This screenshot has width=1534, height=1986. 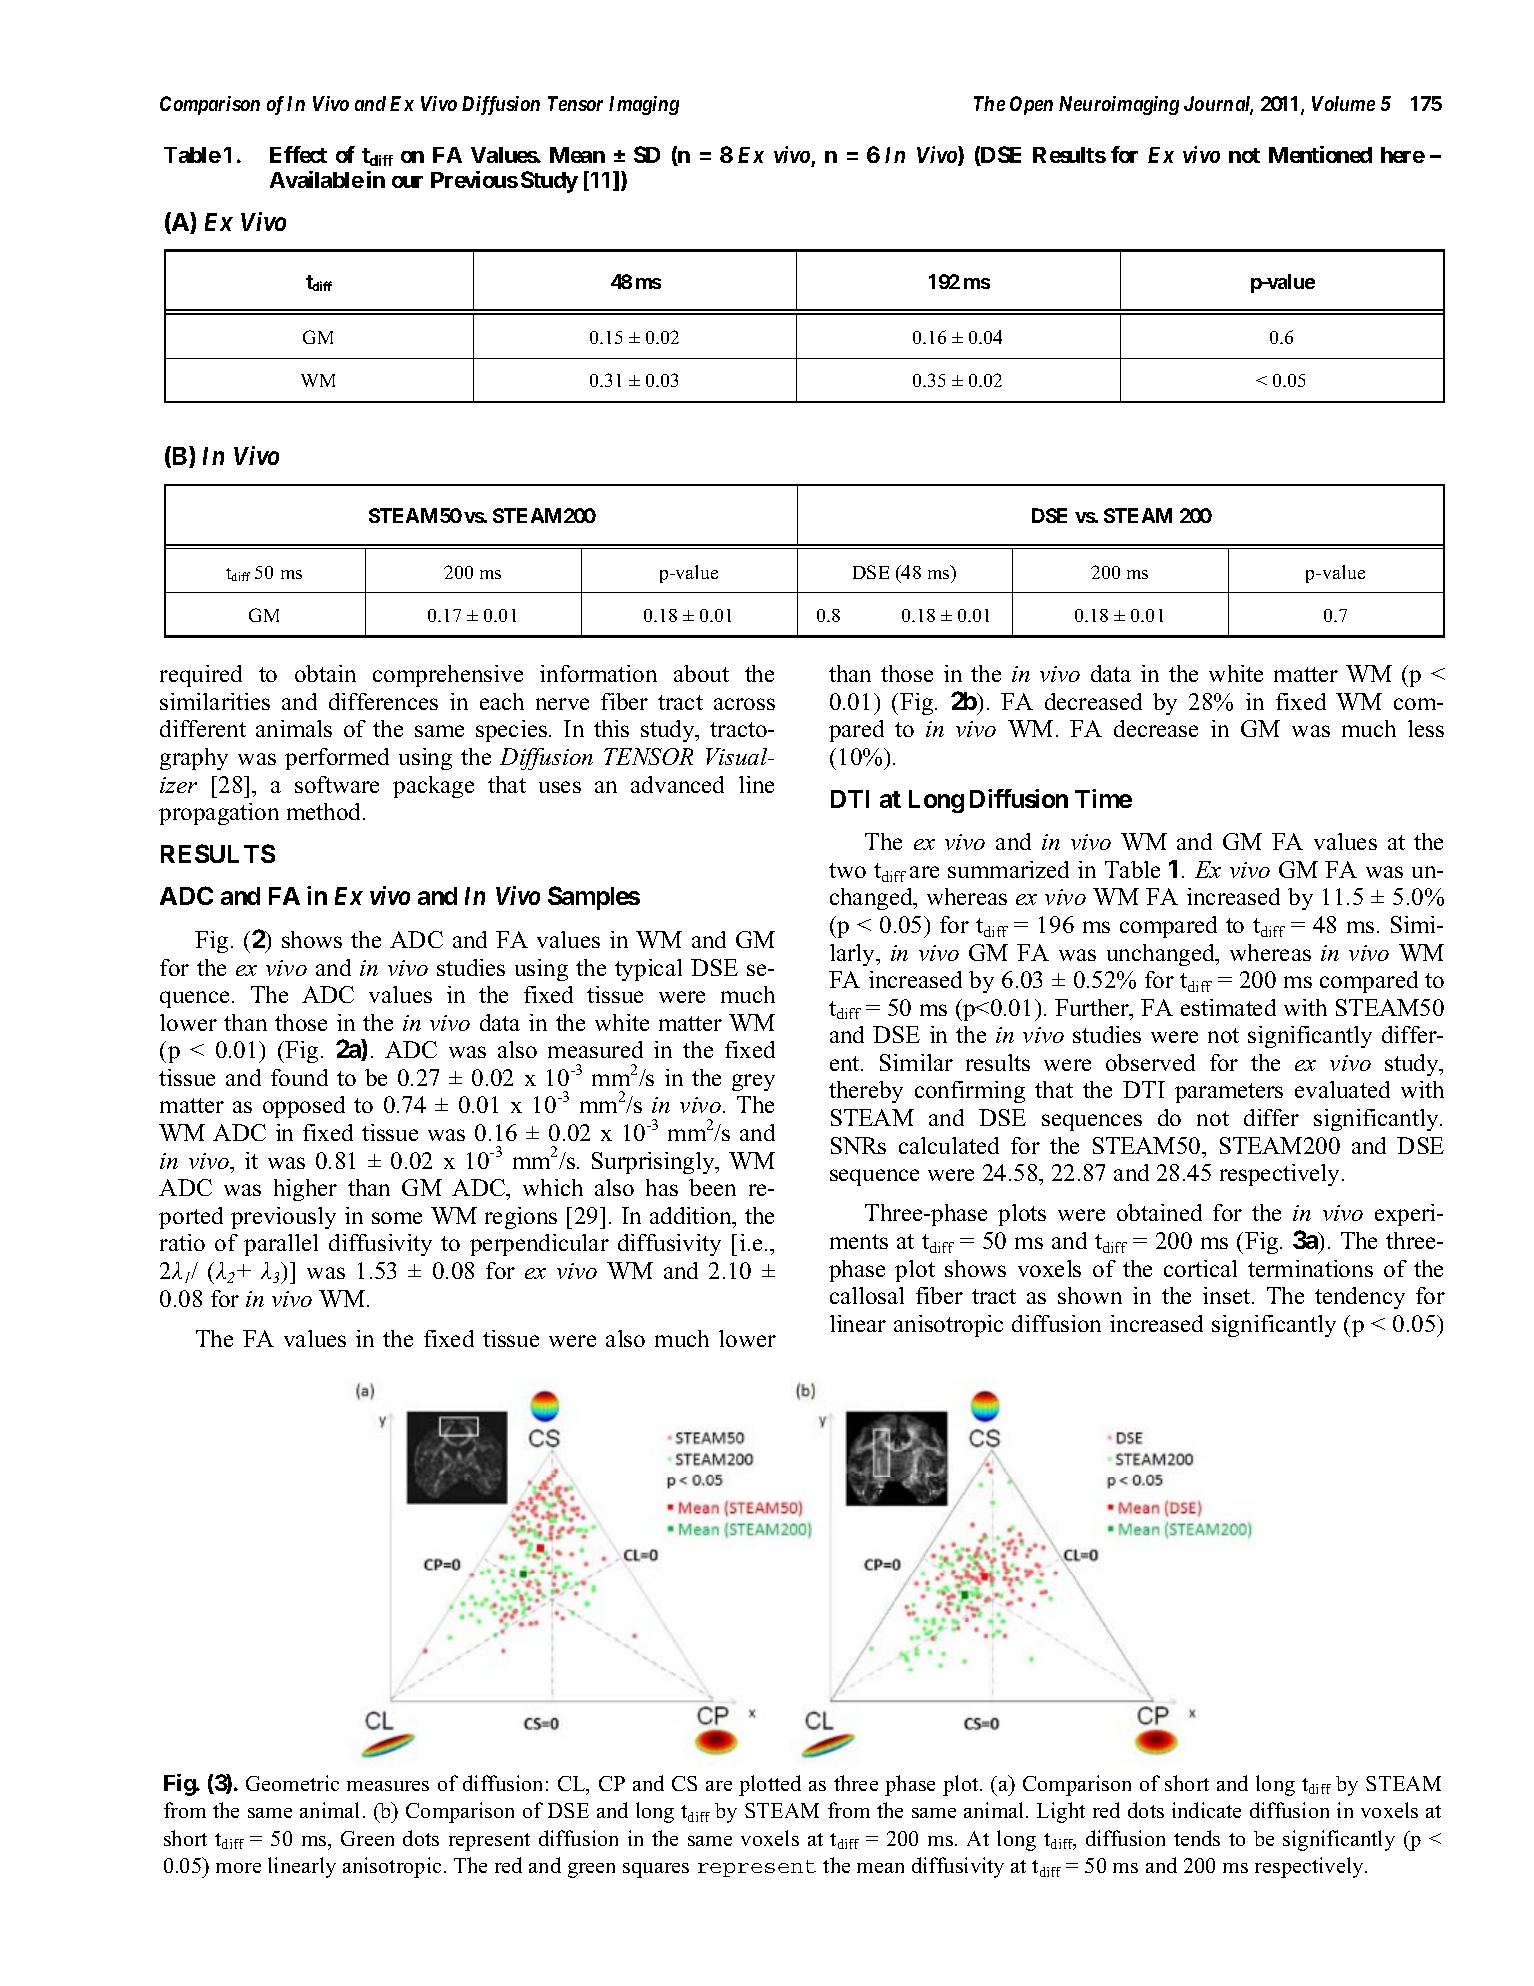 What do you see at coordinates (299, 1077) in the screenshot?
I see `found` at bounding box center [299, 1077].
